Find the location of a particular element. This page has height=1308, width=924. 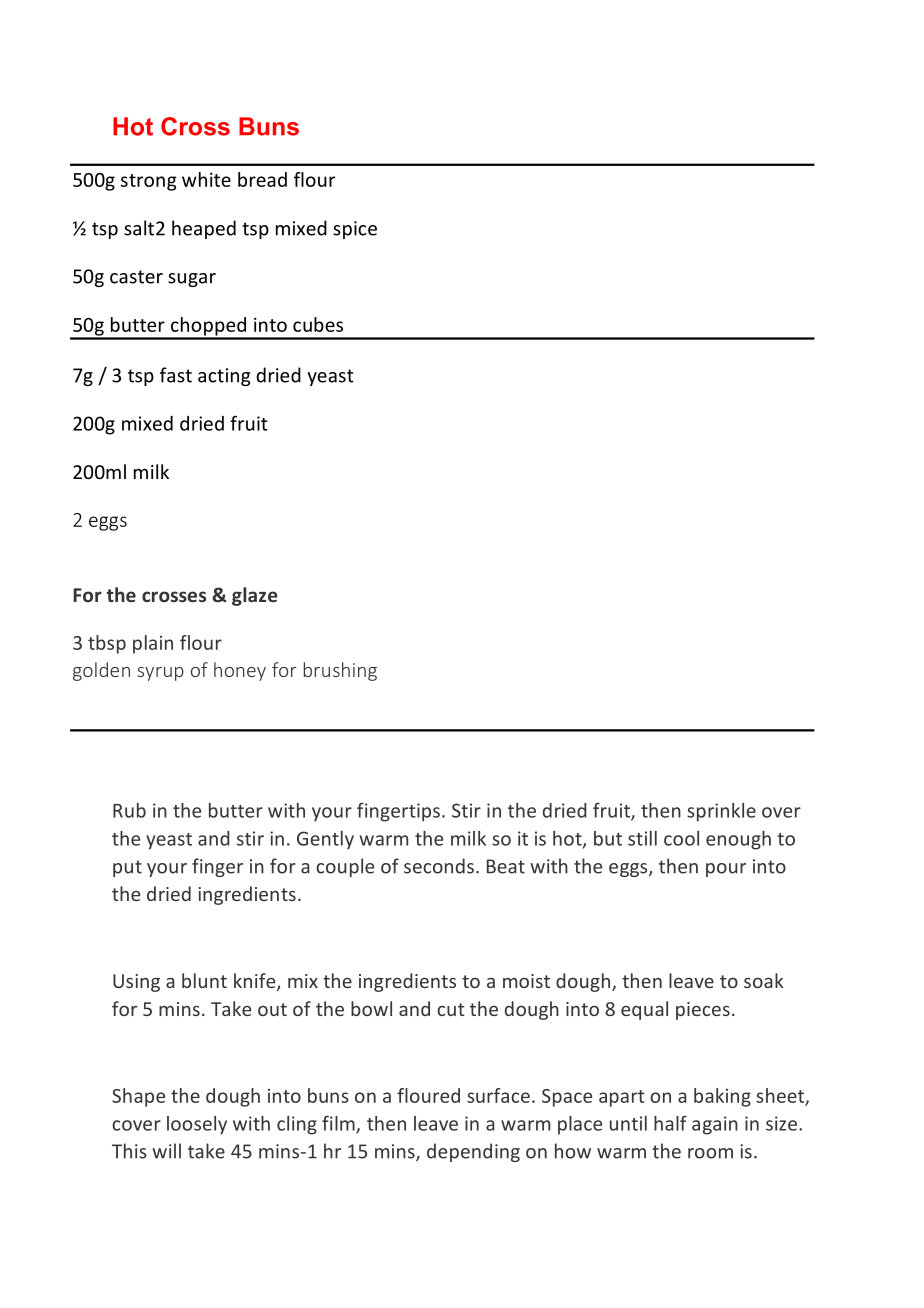

heaped is located at coordinates (204, 229).
